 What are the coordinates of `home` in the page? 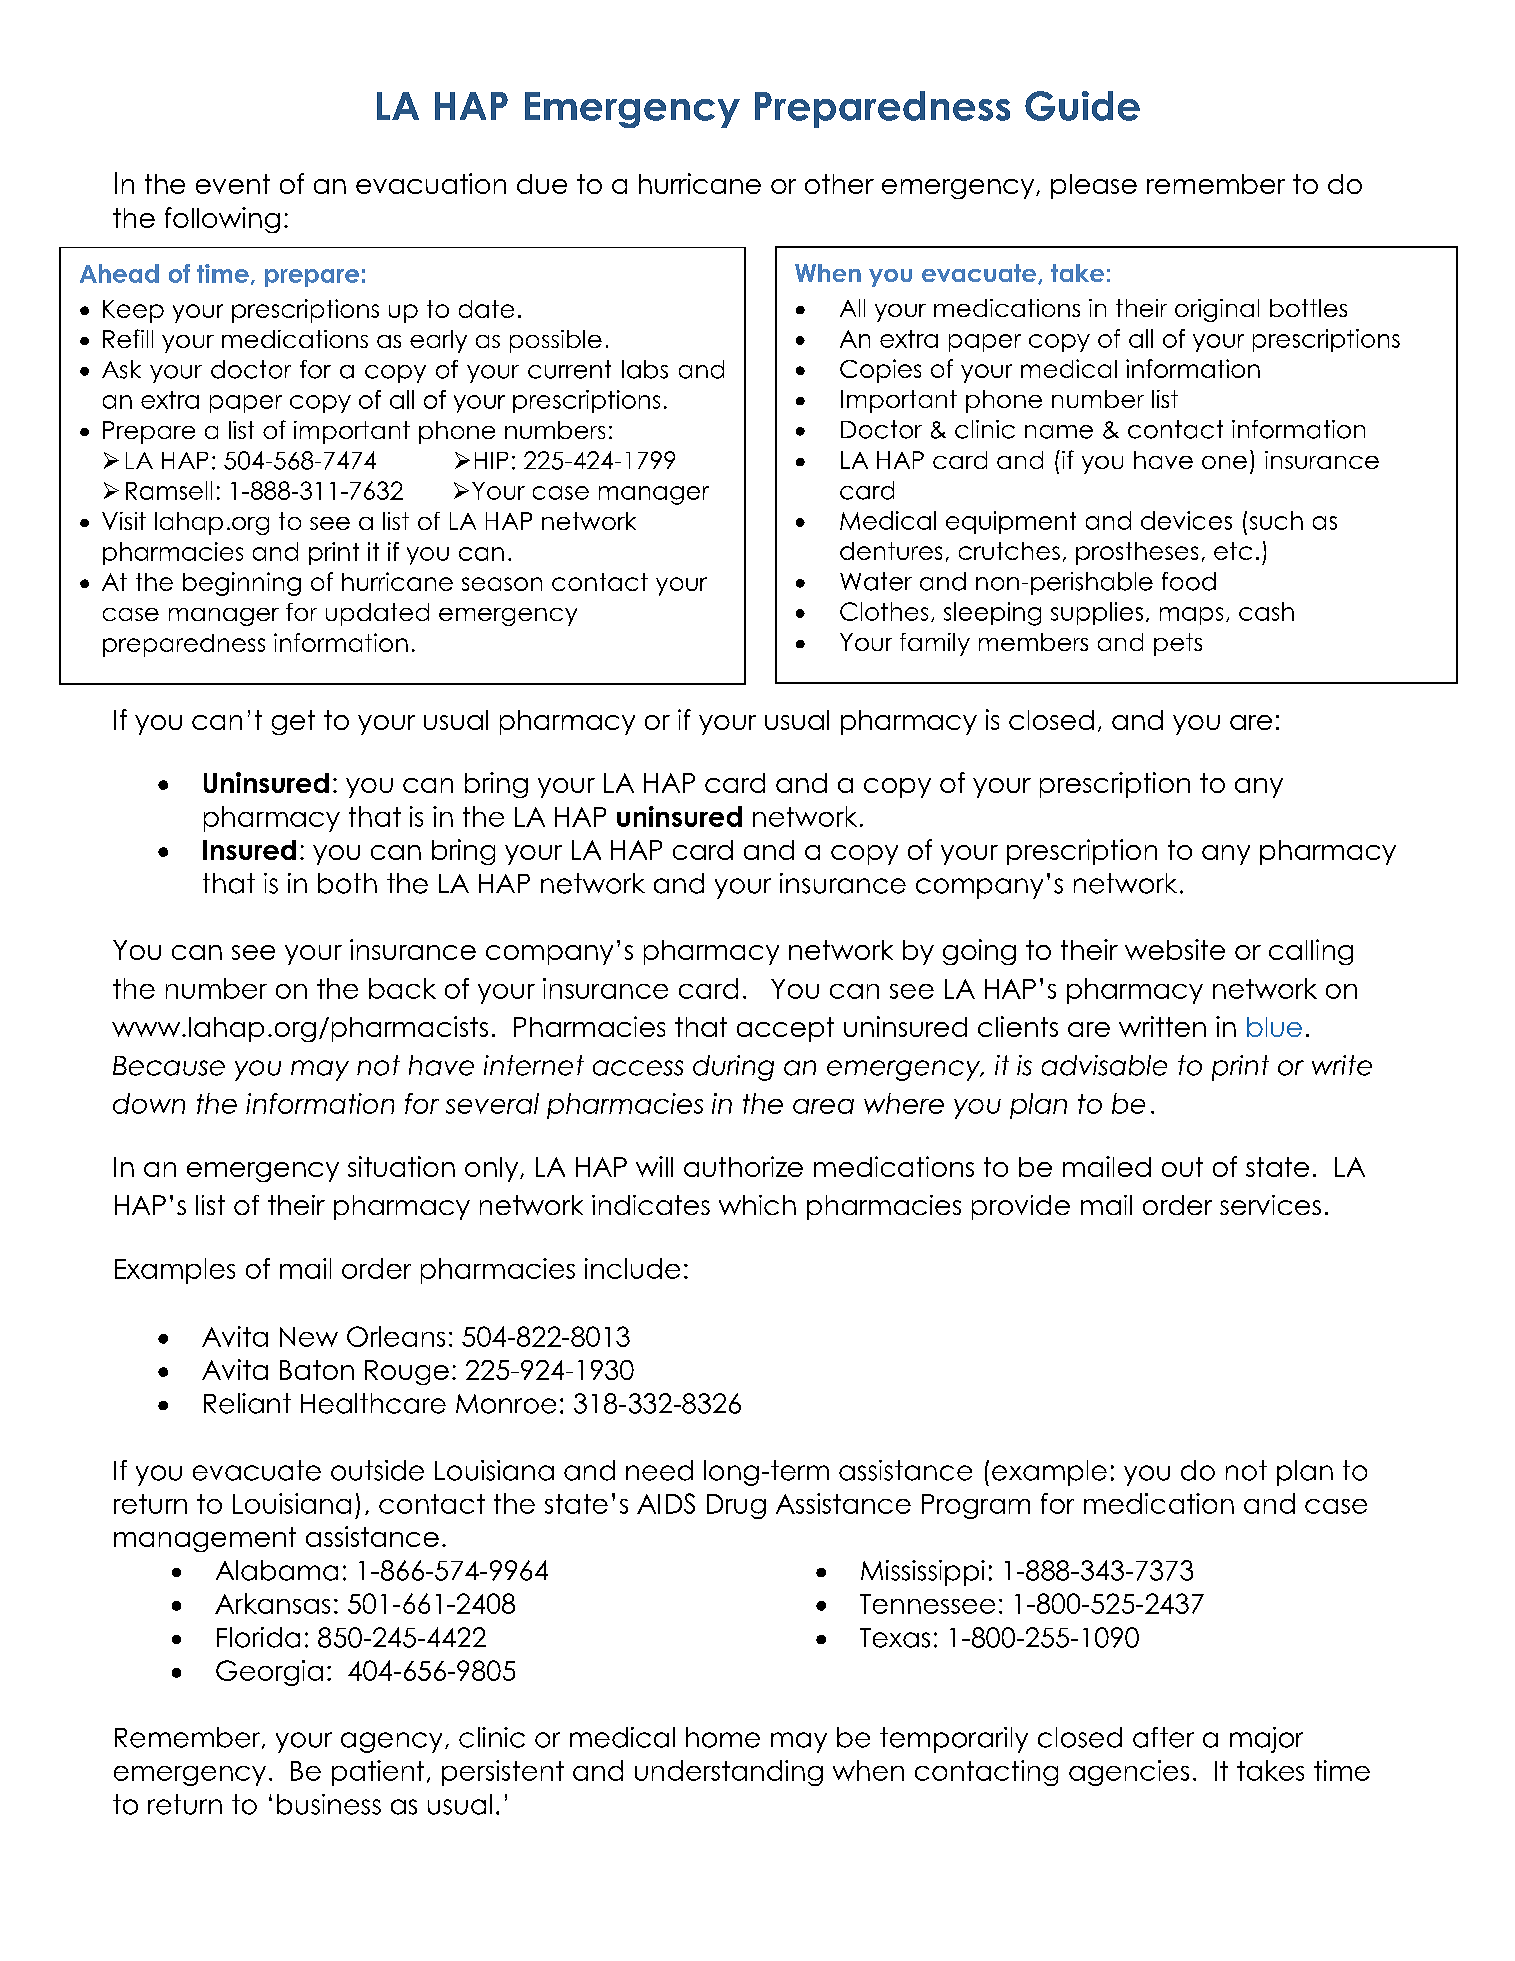 It's located at (723, 1737).
